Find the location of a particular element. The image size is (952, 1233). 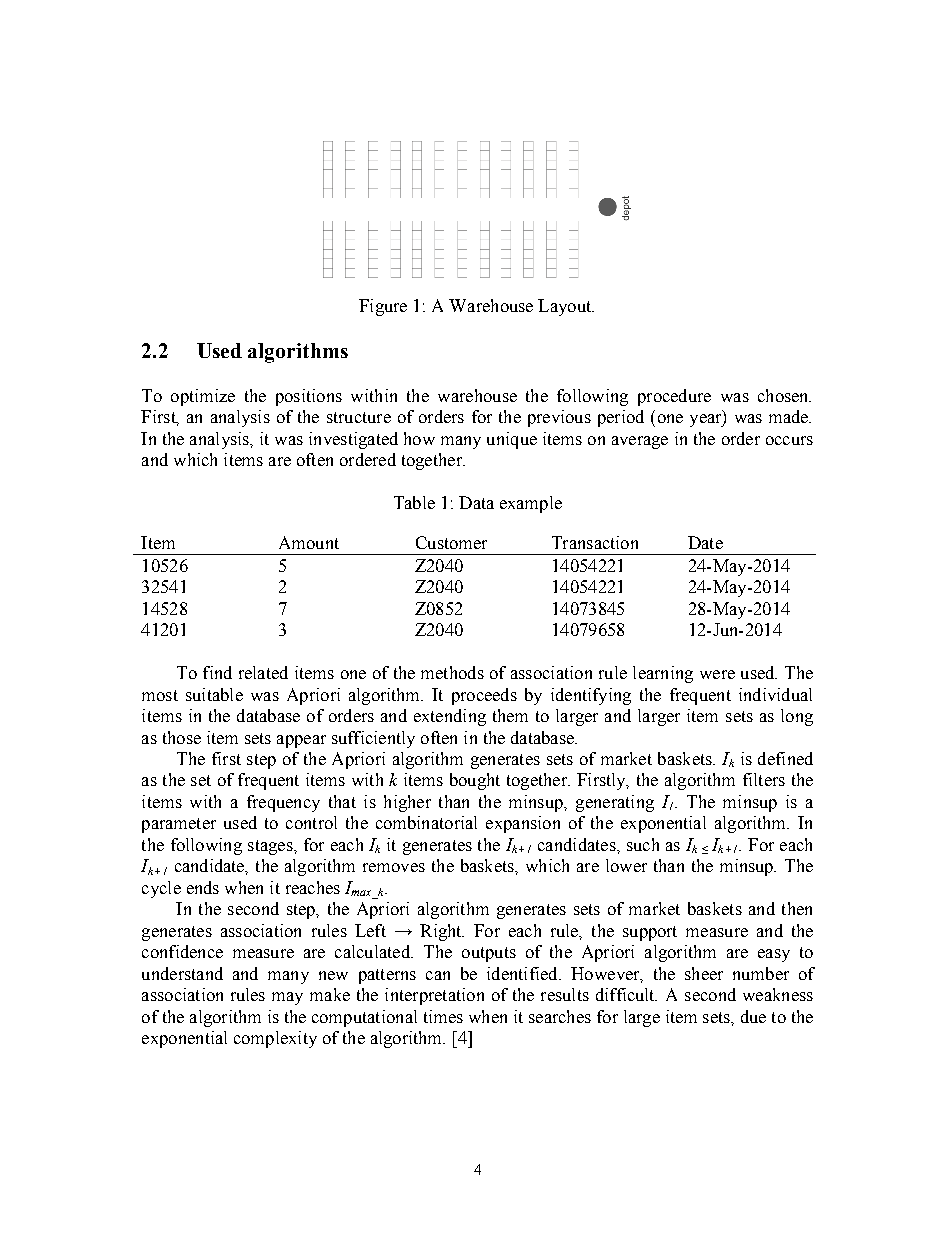

frequency is located at coordinates (283, 803).
